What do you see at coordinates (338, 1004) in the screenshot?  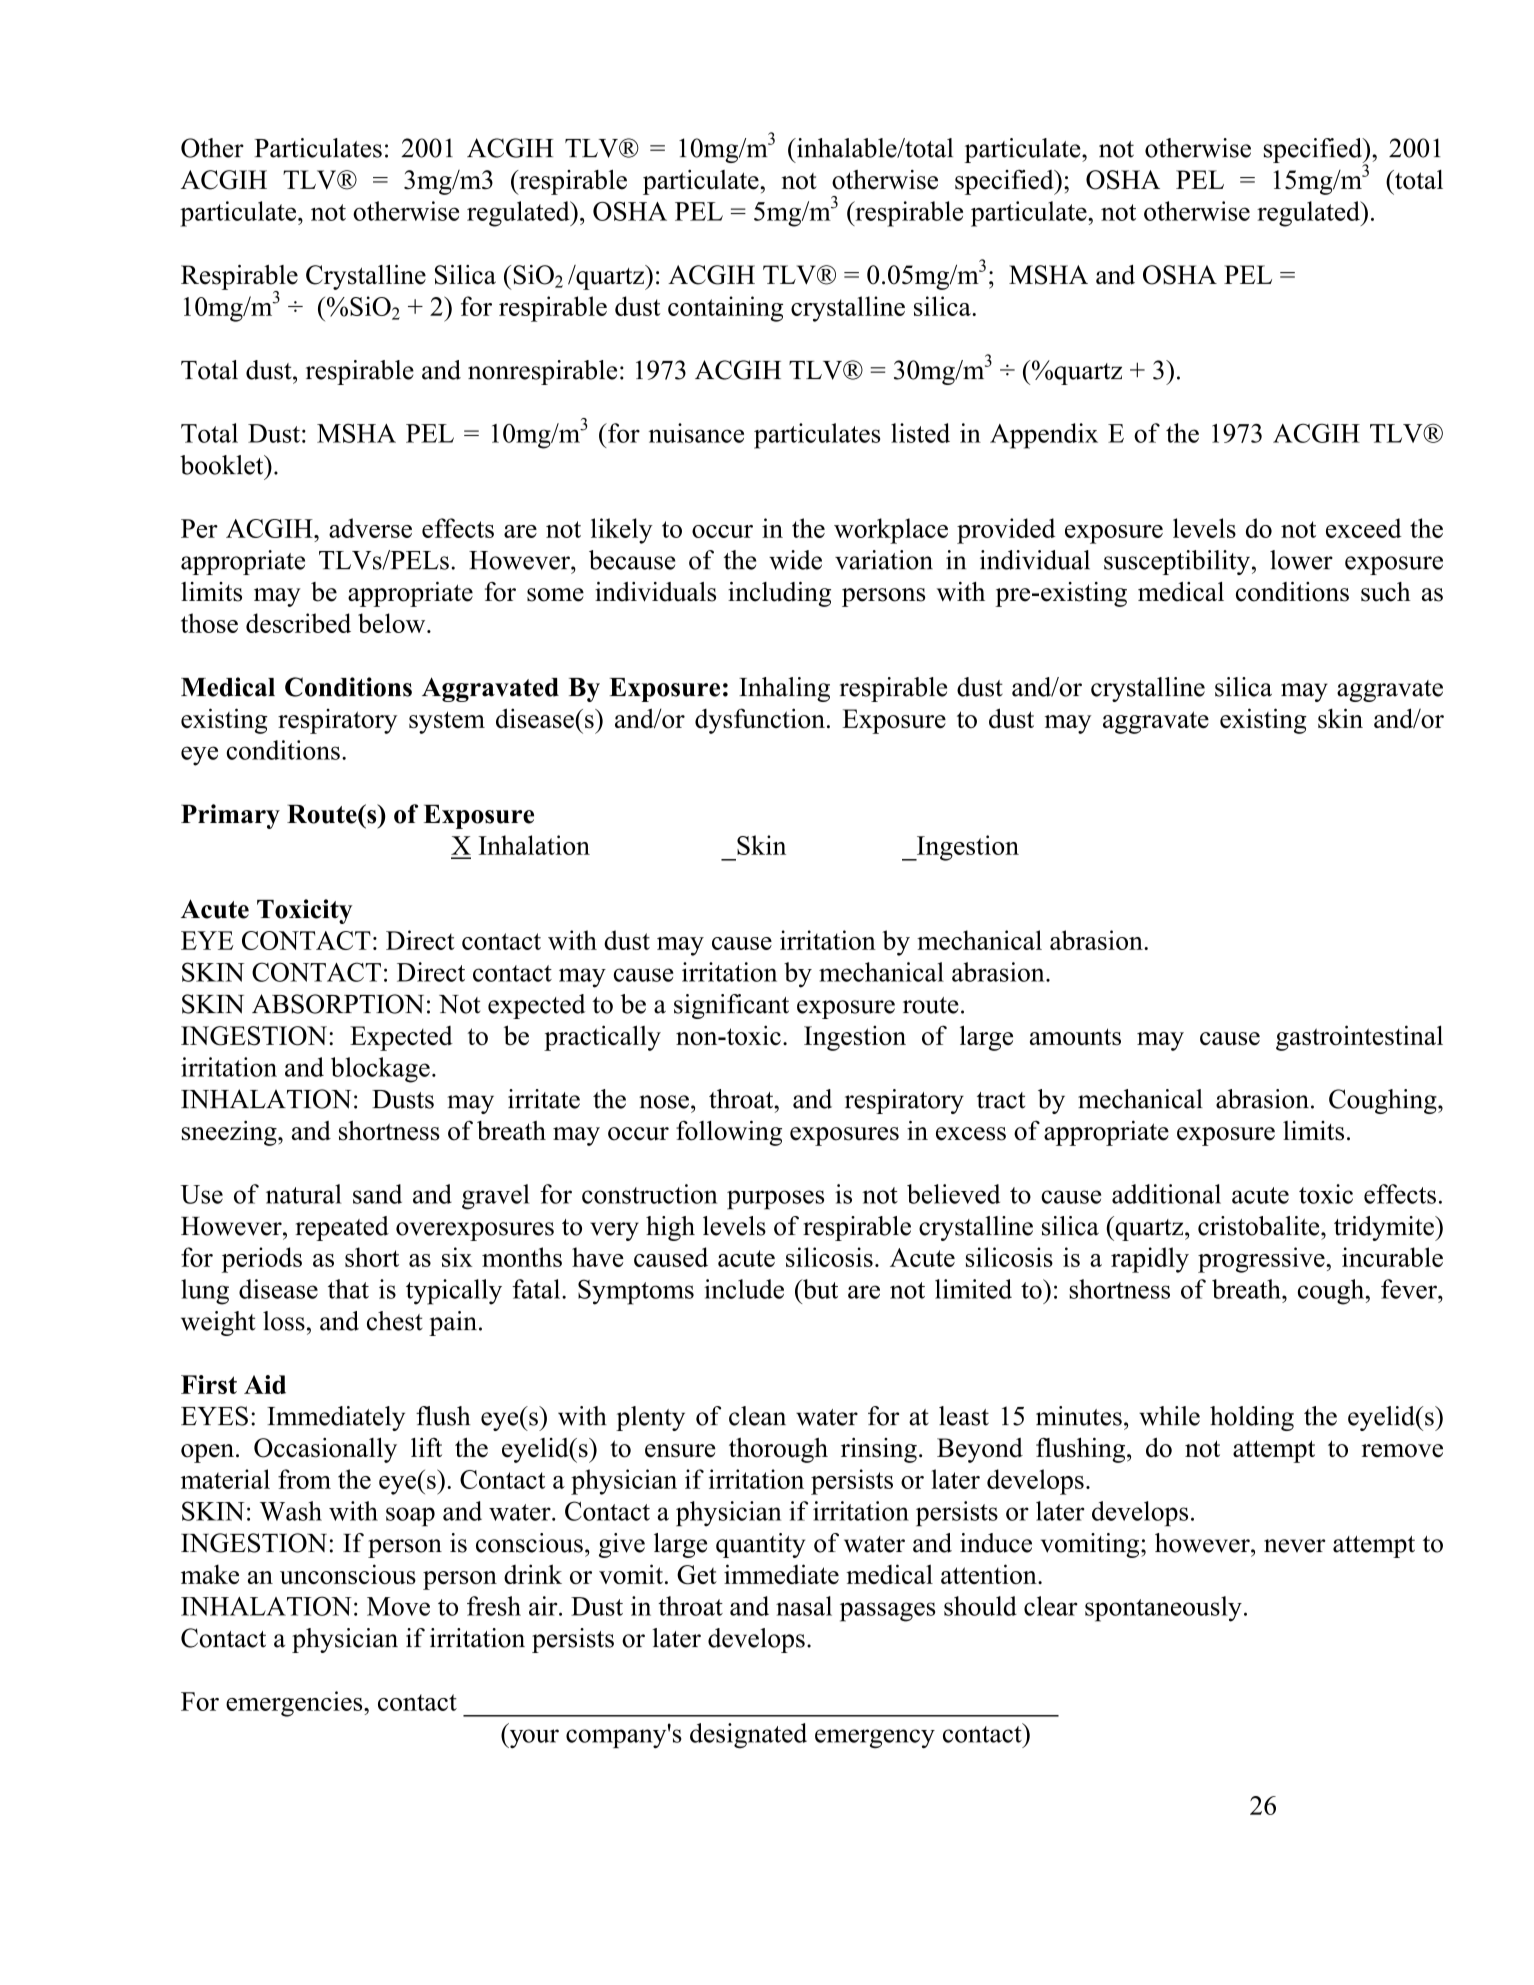 I see `ABSORPTION` at bounding box center [338, 1004].
